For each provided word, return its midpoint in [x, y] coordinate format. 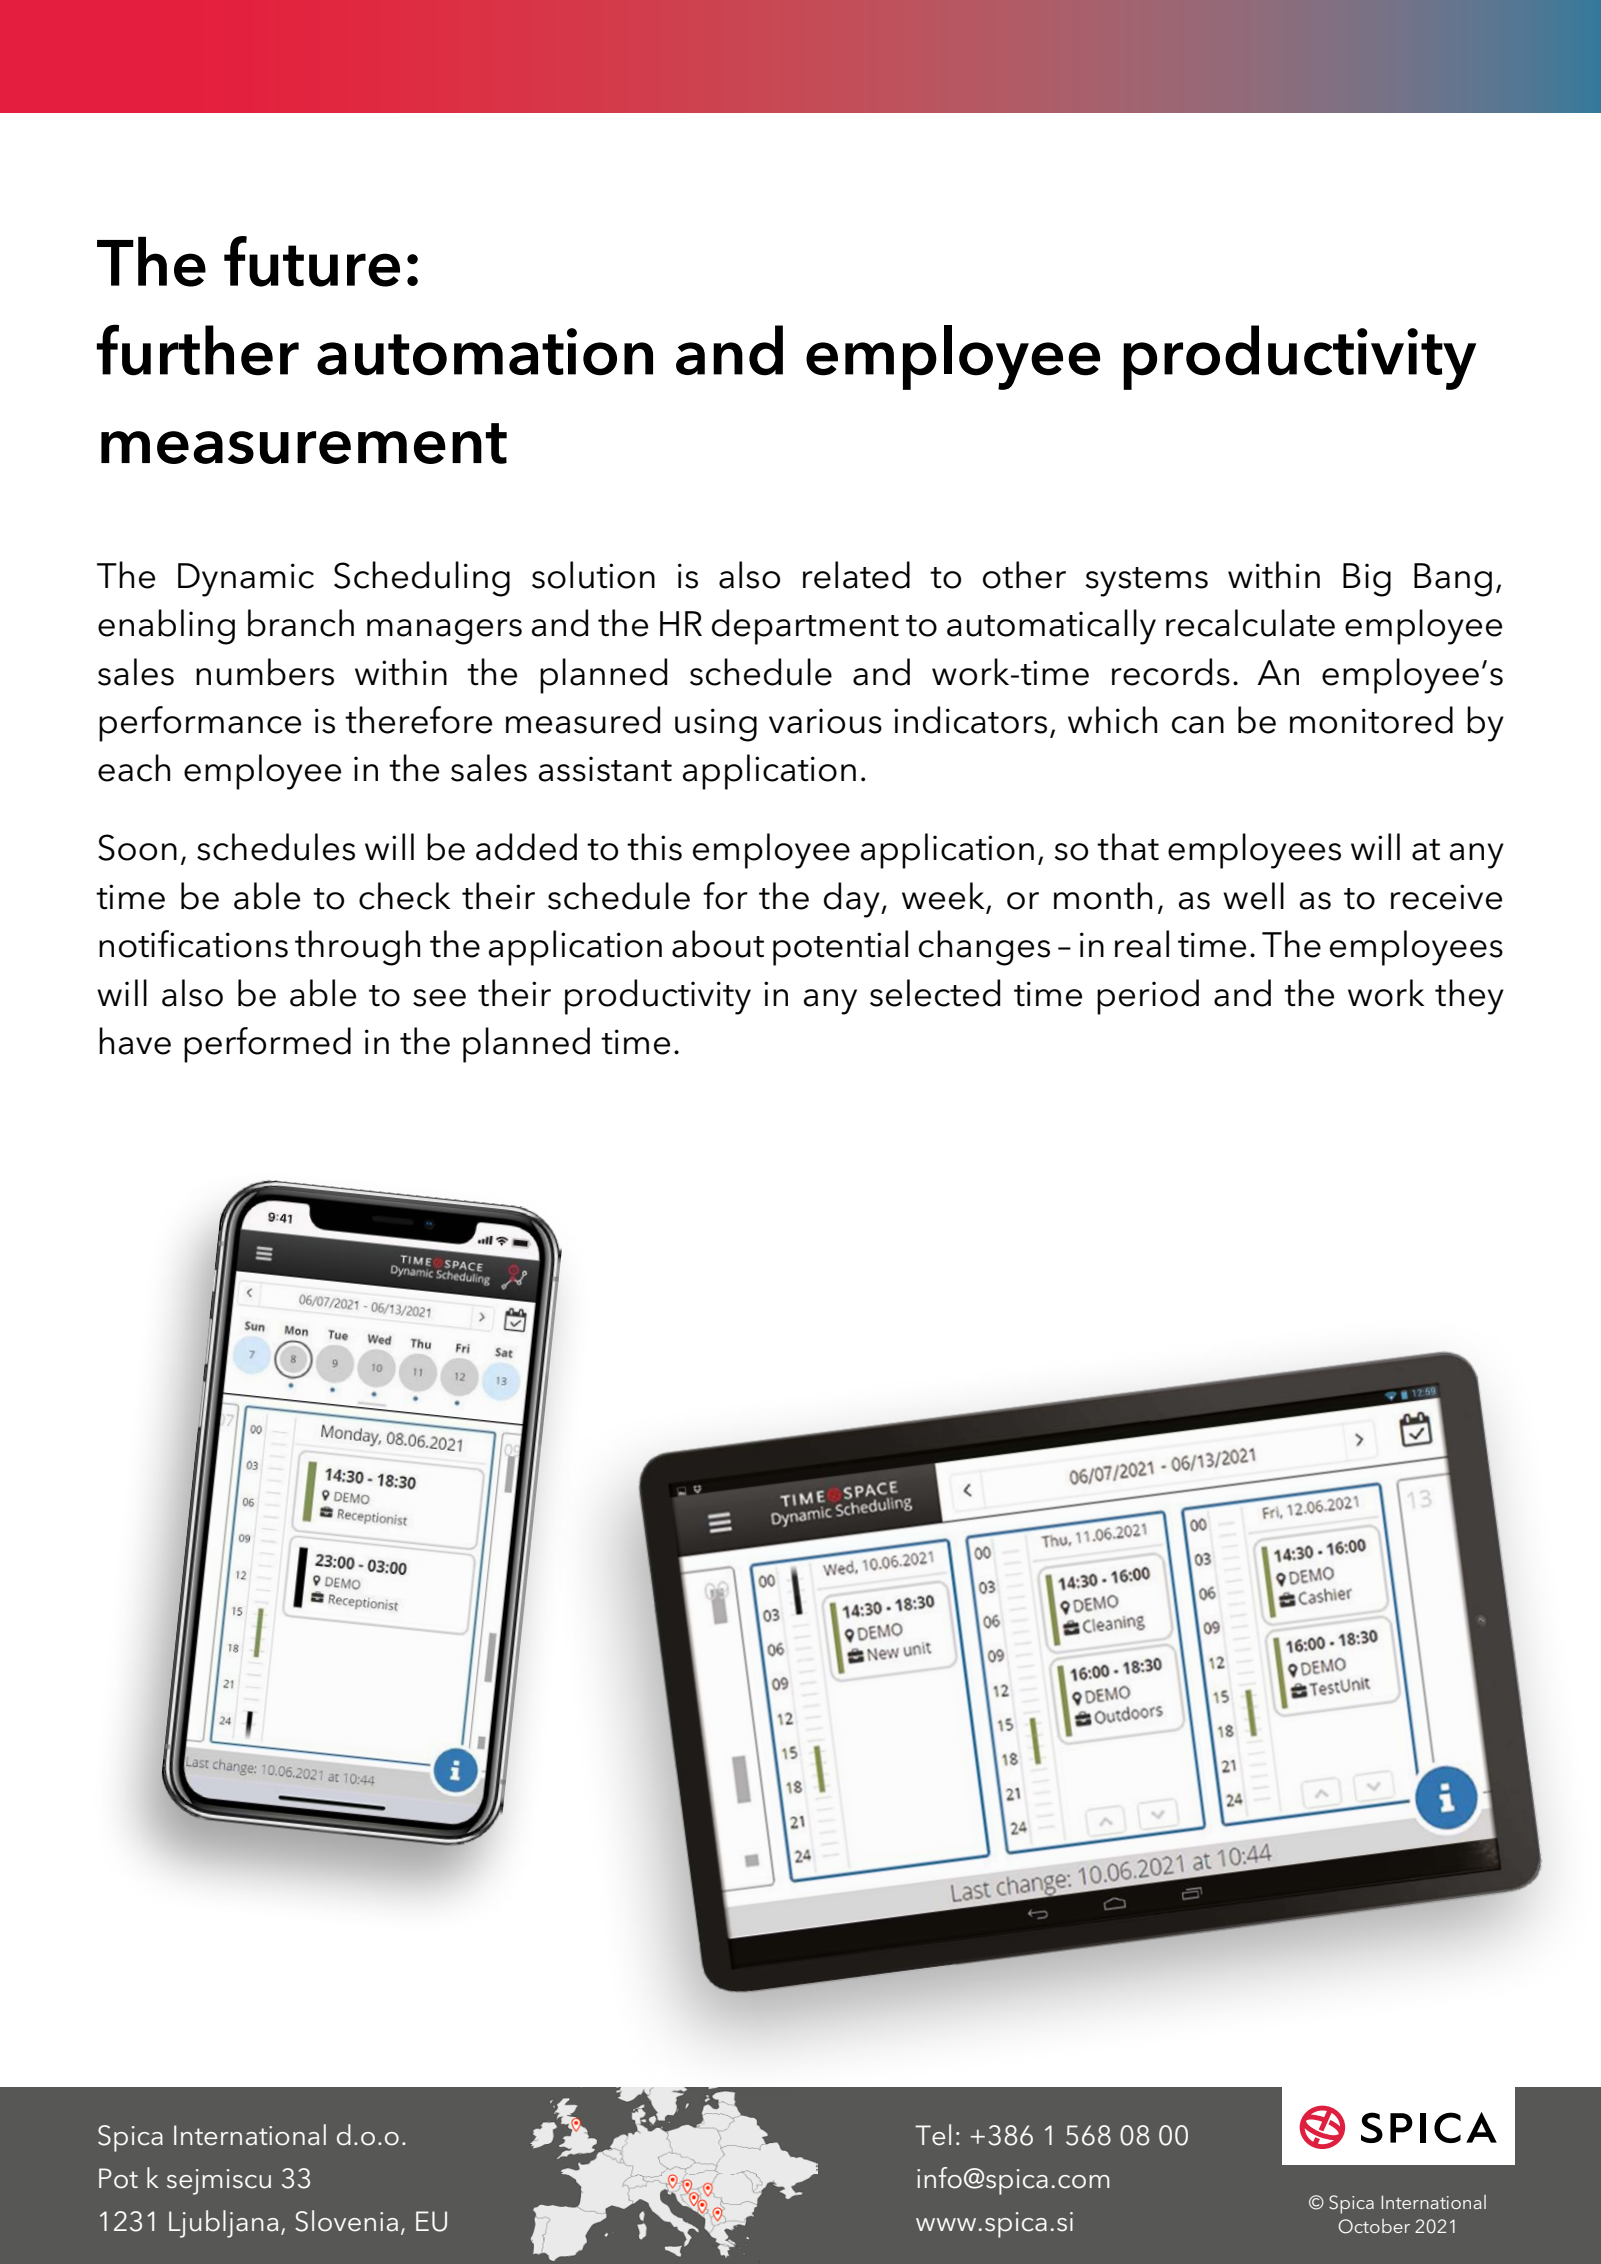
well [1253, 896]
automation [485, 352]
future [312, 261]
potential [840, 948]
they [1469, 997]
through [357, 948]
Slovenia [346, 2221]
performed [267, 1045]
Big [1367, 580]
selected [935, 993]
